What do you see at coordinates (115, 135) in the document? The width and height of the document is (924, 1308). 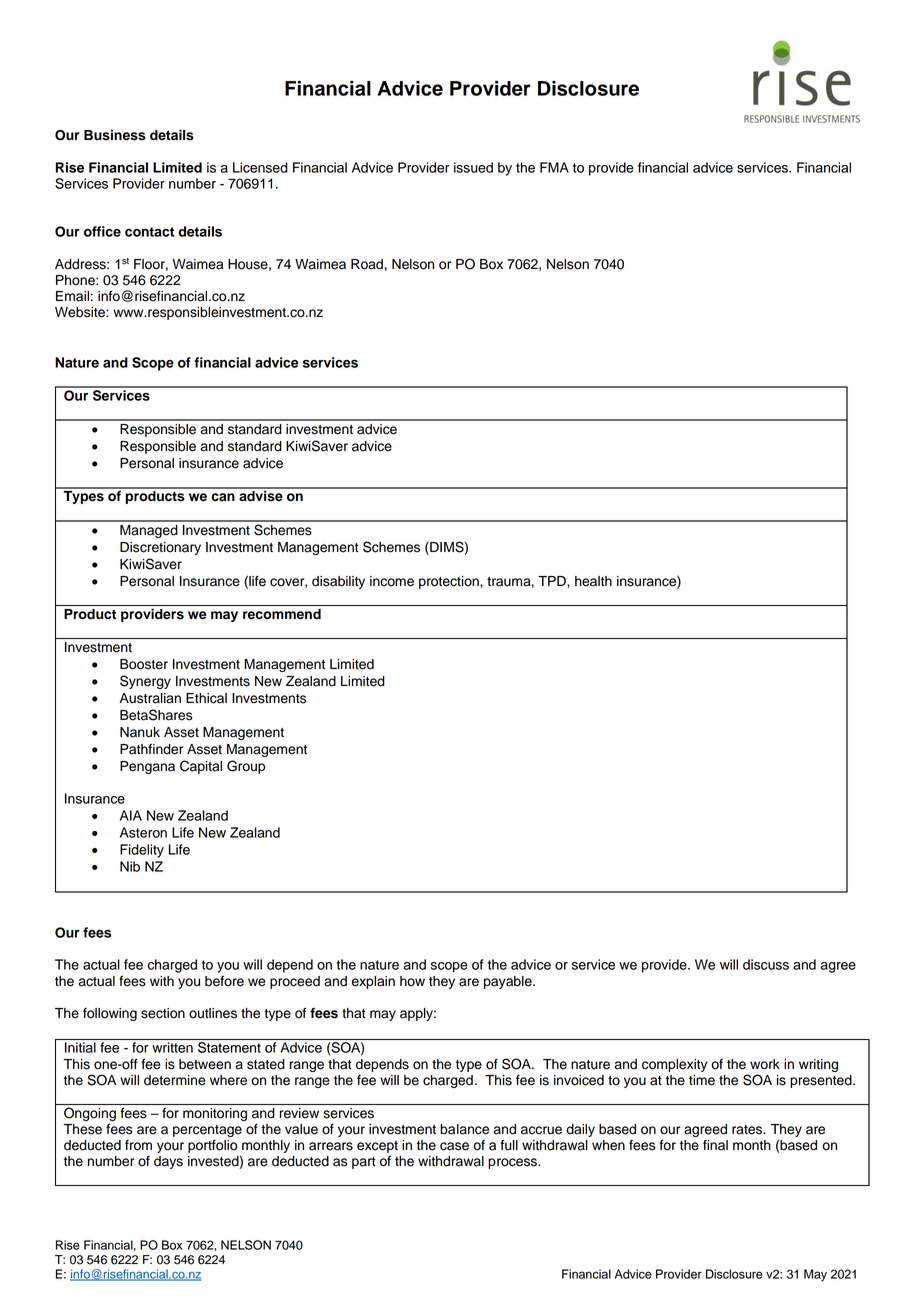 I see `Business` at bounding box center [115, 135].
